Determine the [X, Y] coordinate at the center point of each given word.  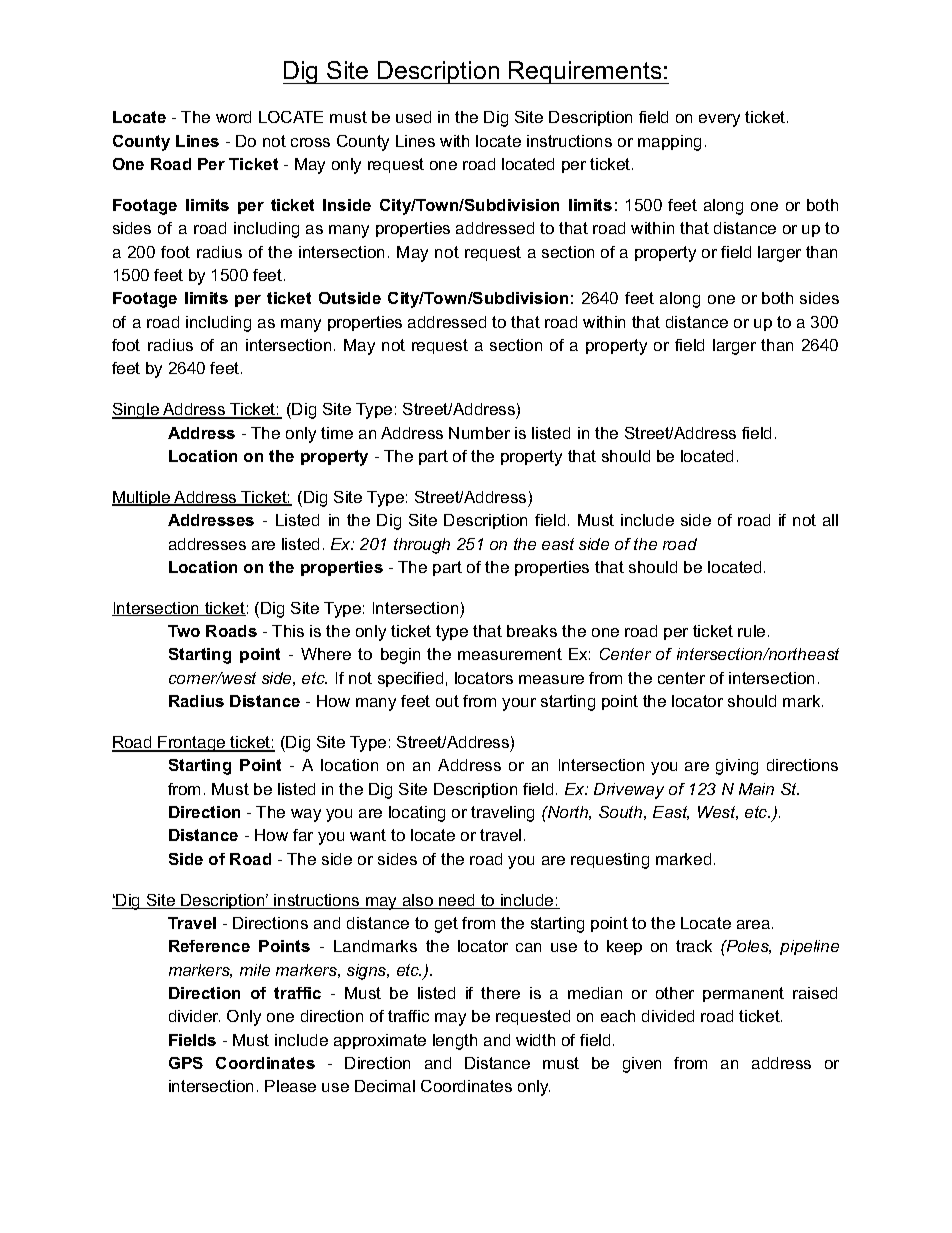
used [413, 117]
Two [184, 631]
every [719, 120]
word [233, 117]
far [303, 835]
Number [479, 433]
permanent [743, 994]
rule [751, 631]
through [422, 546]
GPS [186, 1063]
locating [417, 814]
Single [136, 411]
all [830, 520]
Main [756, 789]
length [455, 1042]
